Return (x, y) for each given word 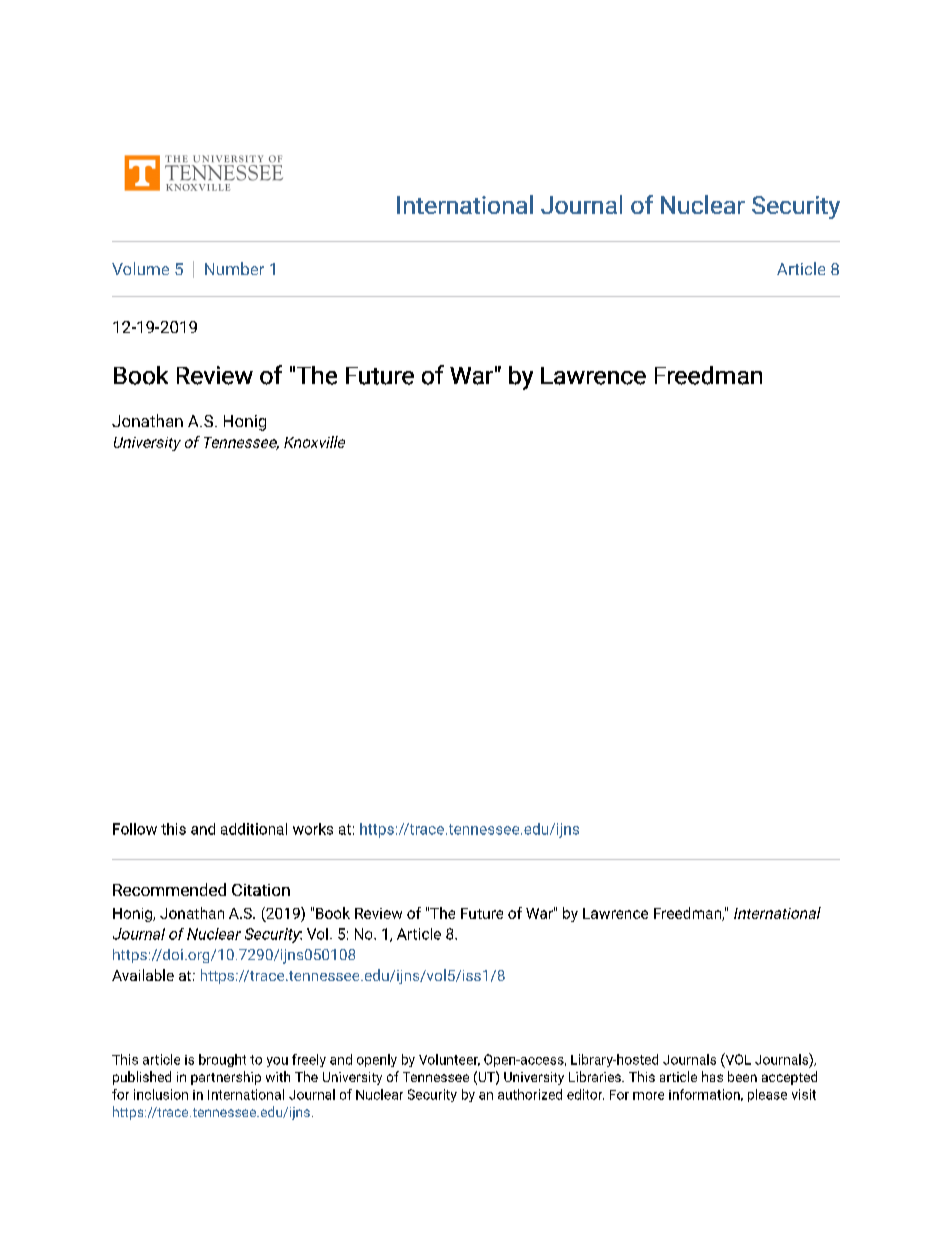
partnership (226, 1078)
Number (234, 268)
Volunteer (449, 1060)
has (712, 1076)
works (313, 829)
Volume (140, 268)
